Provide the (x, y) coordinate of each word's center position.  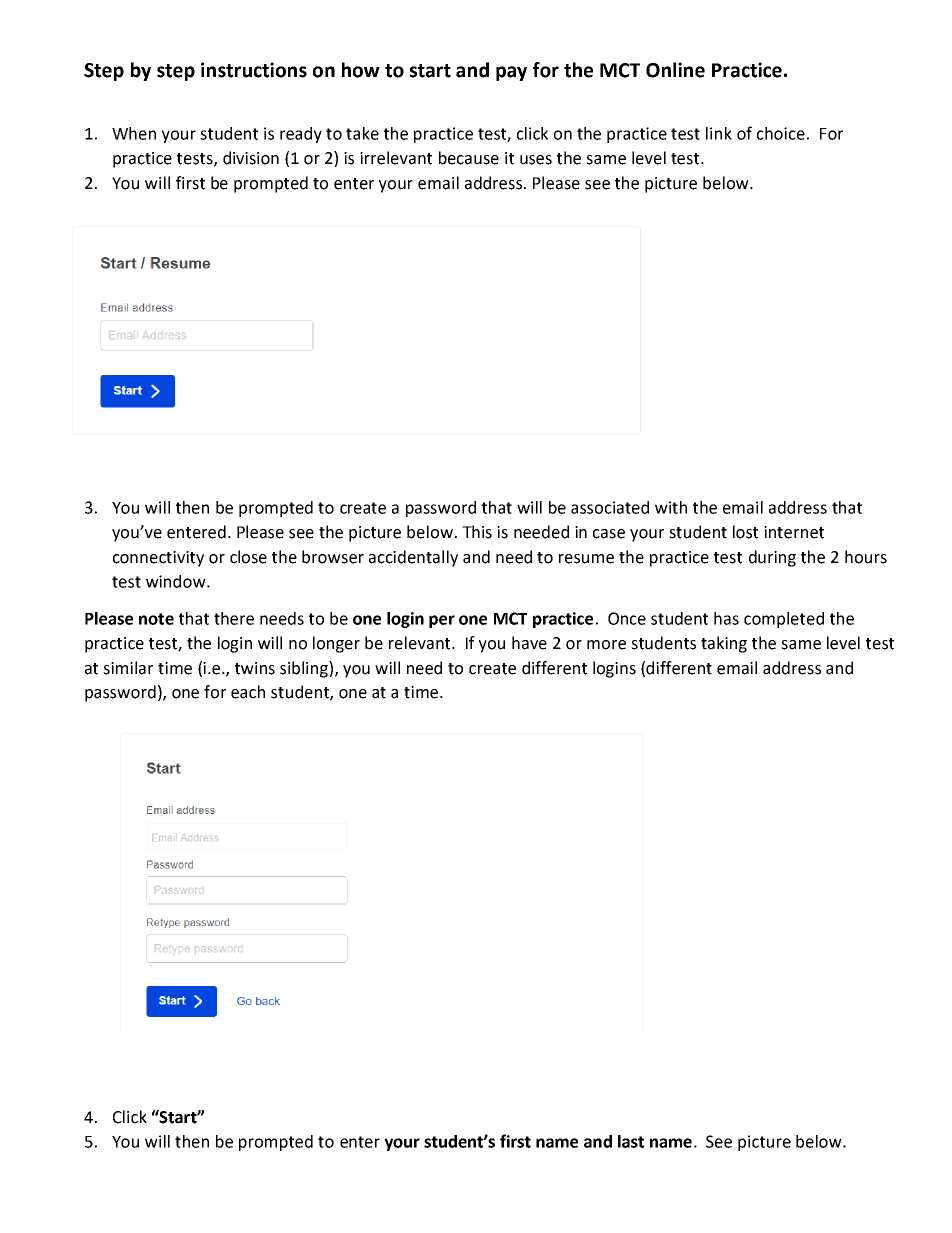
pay (511, 73)
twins (255, 668)
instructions (254, 70)
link (719, 133)
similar (128, 668)
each (248, 692)
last (631, 1141)
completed (784, 620)
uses (536, 160)
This (477, 532)
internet (794, 532)
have (529, 643)
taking (724, 644)
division (251, 158)
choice (781, 133)
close (248, 557)
